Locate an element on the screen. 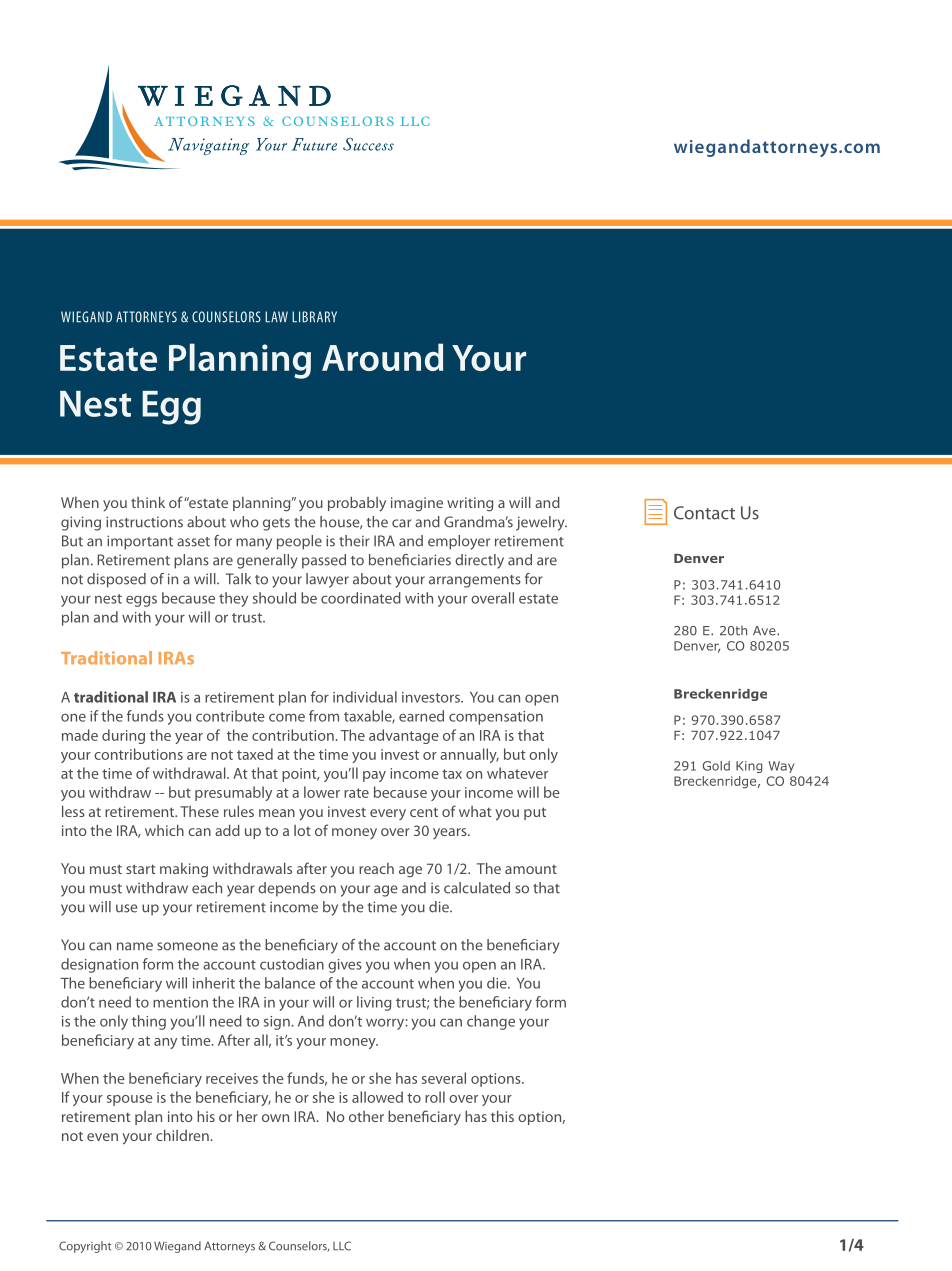  Around is located at coordinates (382, 357).
